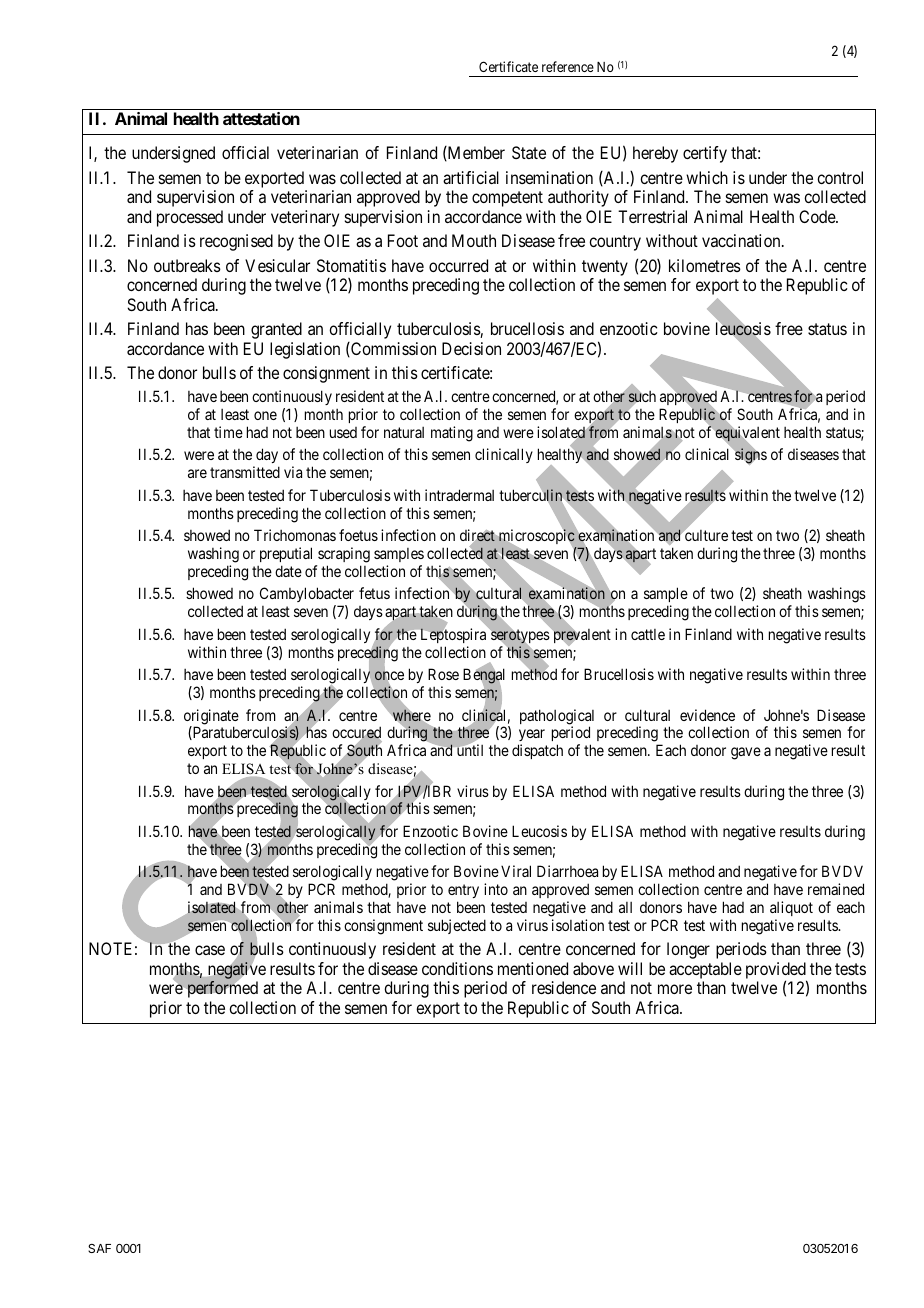  I want to click on SAF, so click(99, 1248).
